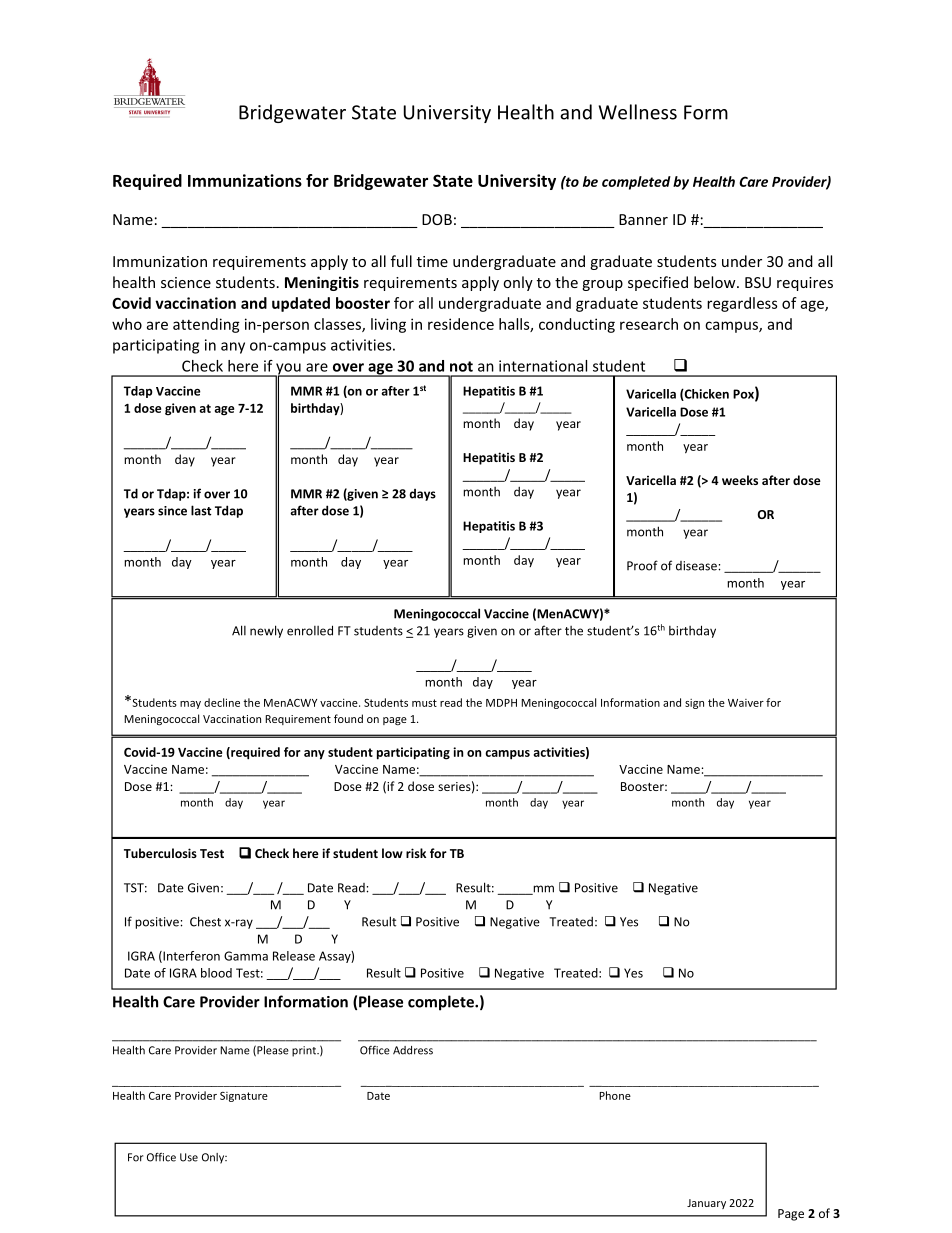  What do you see at coordinates (615, 1095) in the screenshot?
I see `Phone` at bounding box center [615, 1095].
